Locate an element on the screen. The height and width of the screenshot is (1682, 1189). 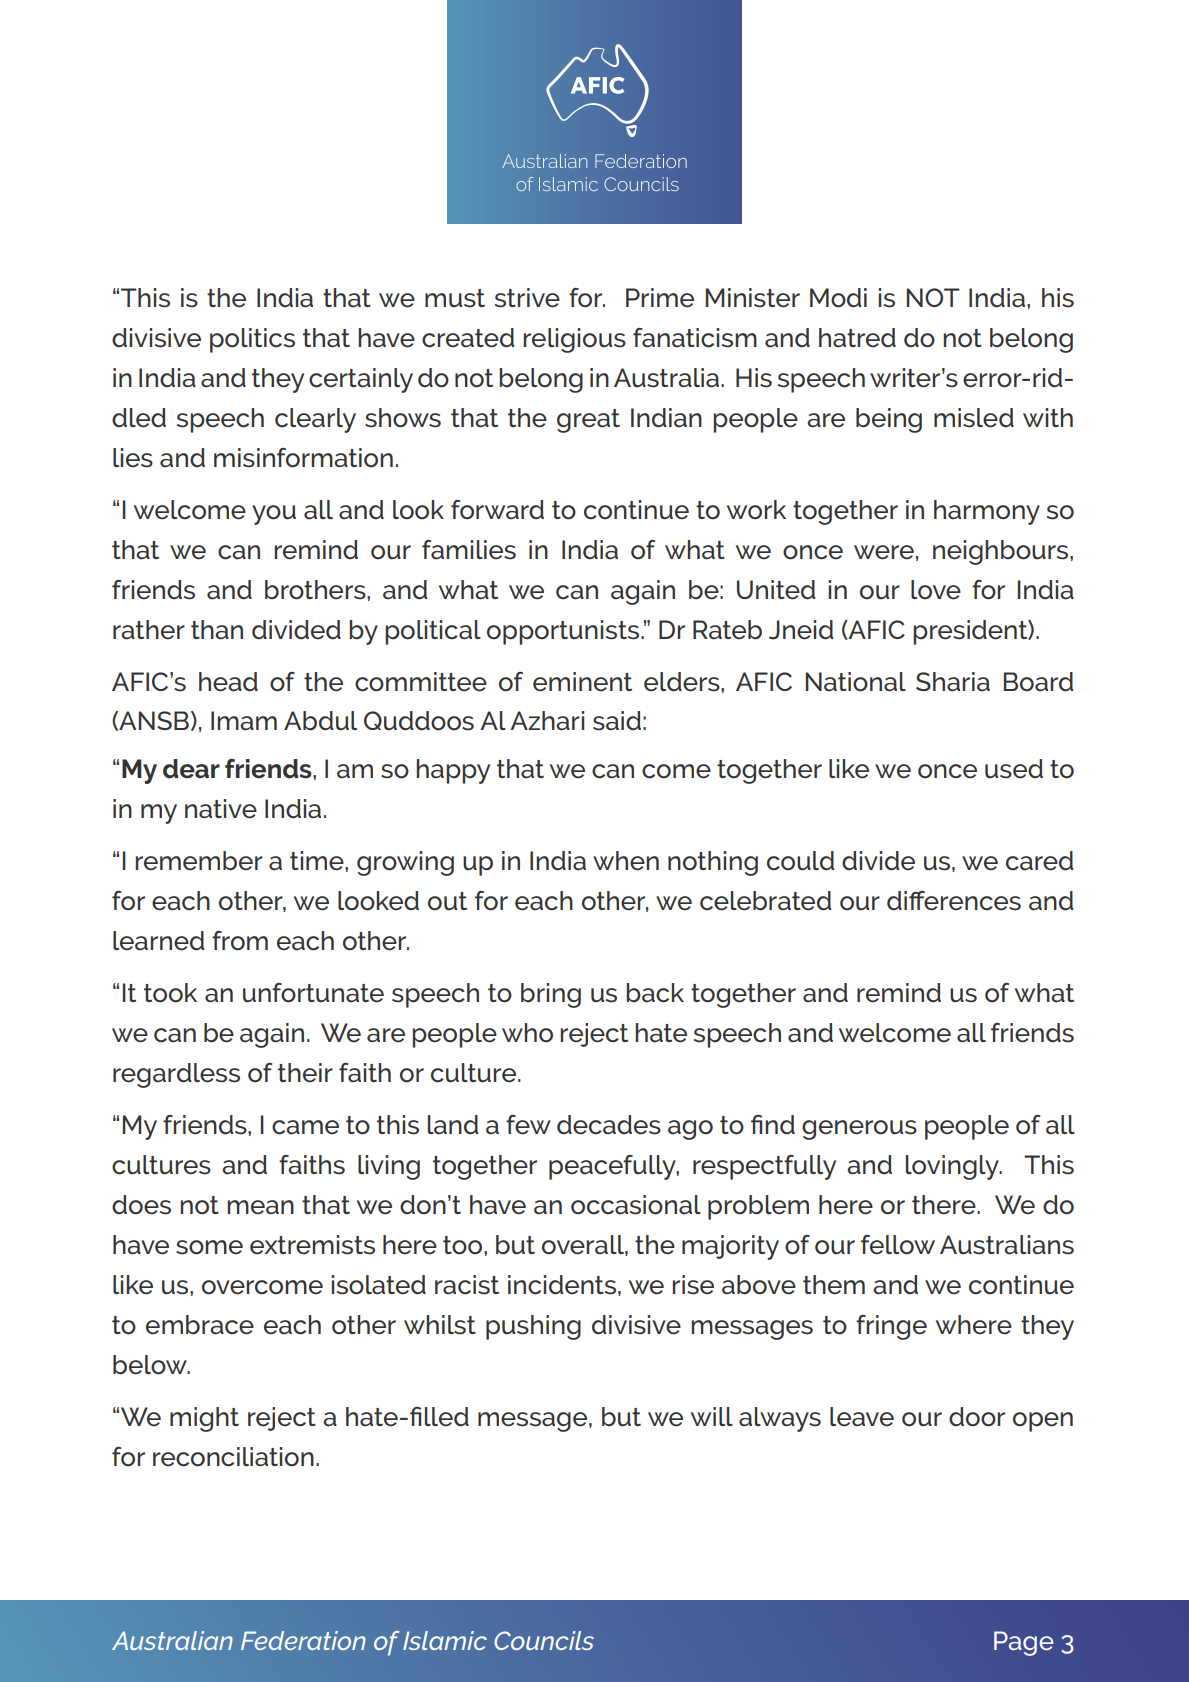
pushing is located at coordinates (533, 1327).
